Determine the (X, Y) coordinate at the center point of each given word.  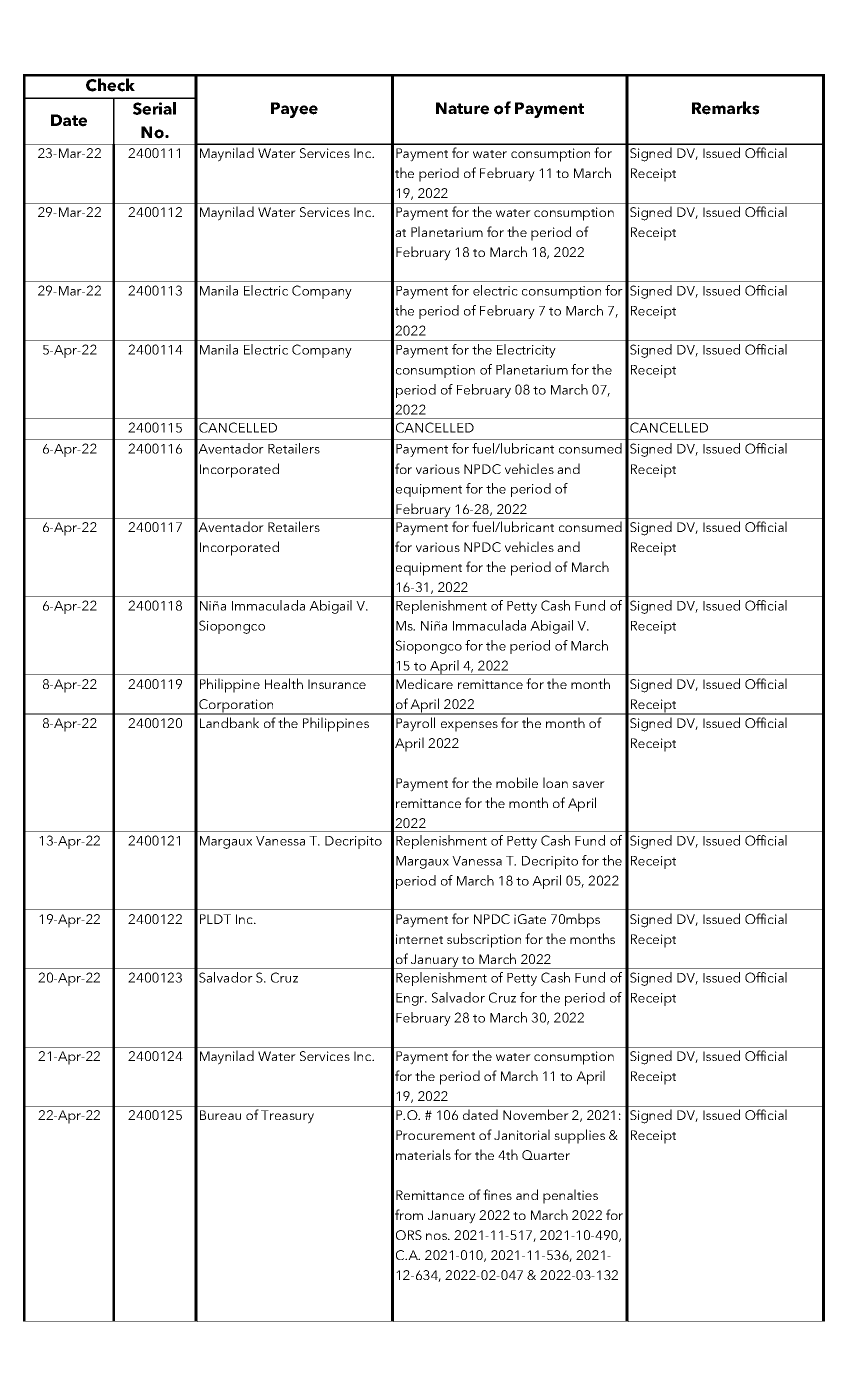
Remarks (726, 108)
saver (588, 784)
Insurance (337, 684)
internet (419, 939)
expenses (469, 726)
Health (284, 683)
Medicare (424, 683)
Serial (154, 108)
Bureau (220, 1115)
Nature (462, 108)
